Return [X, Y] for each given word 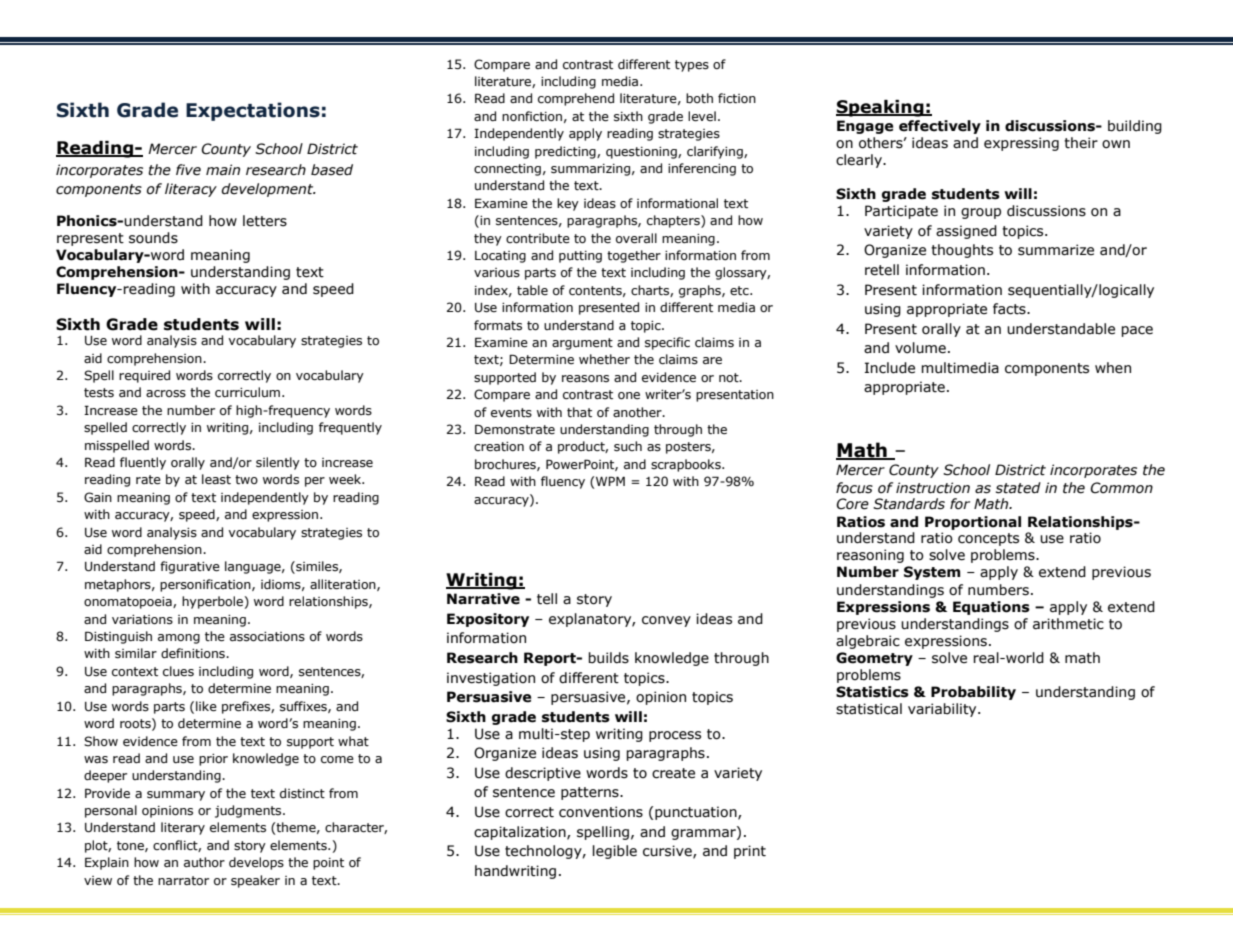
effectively [940, 127]
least [216, 479]
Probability [973, 693]
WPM [609, 481]
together [634, 256]
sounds [153, 238]
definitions [194, 653]
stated [1018, 488]
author [204, 862]
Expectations [253, 111]
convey [666, 621]
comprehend [576, 99]
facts [1010, 309]
